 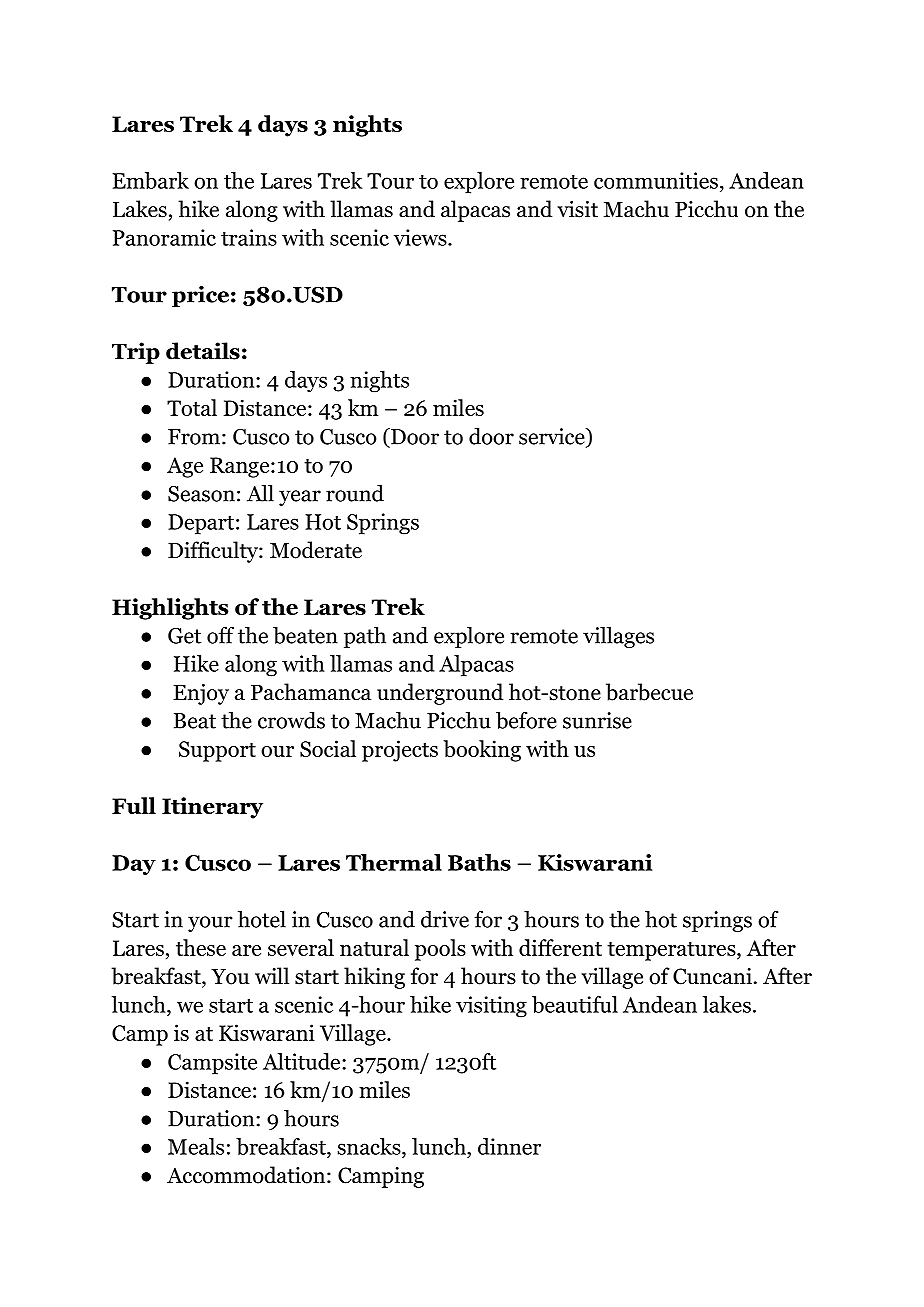 I want to click on Season, so click(x=201, y=494).
